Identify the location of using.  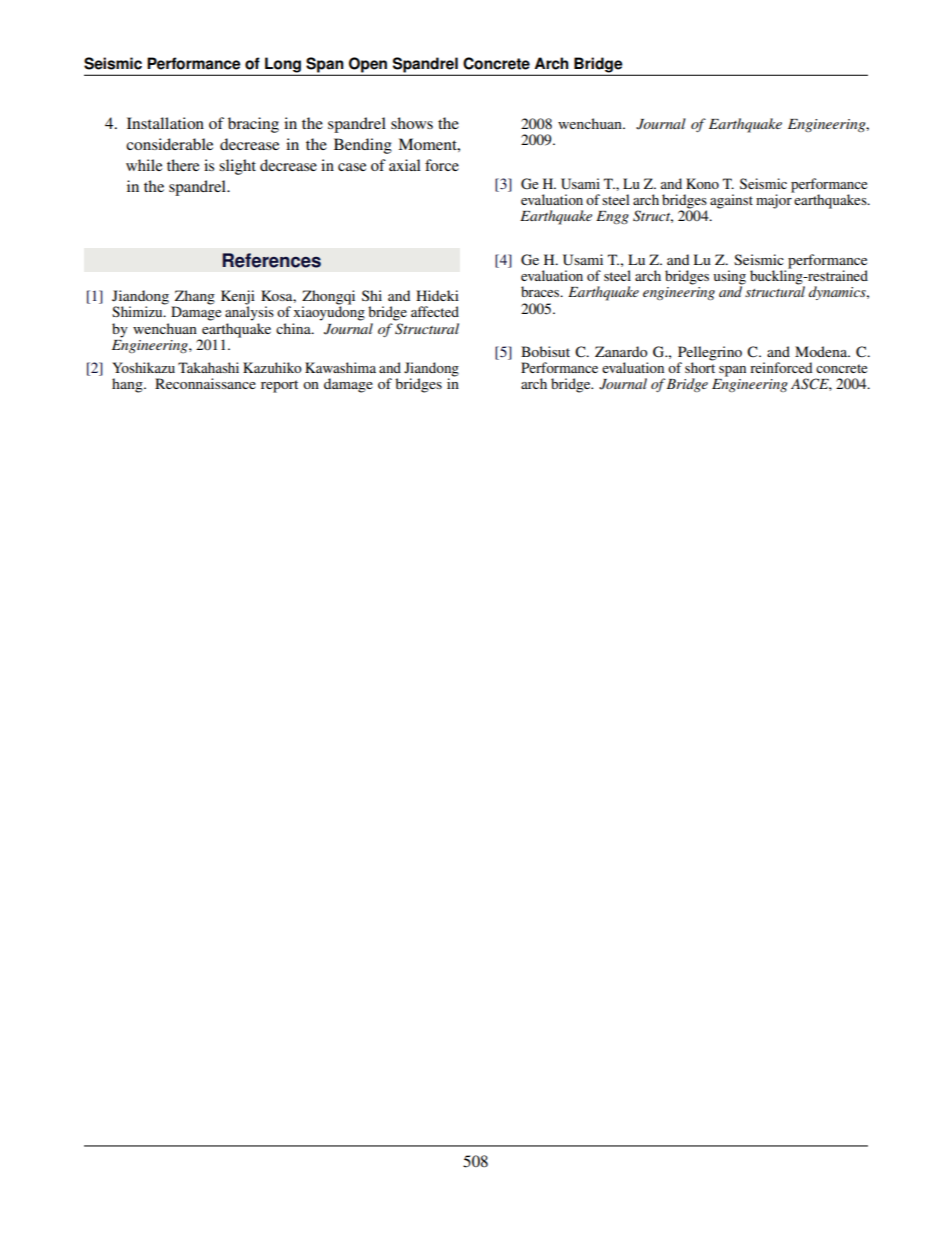
(729, 278).
